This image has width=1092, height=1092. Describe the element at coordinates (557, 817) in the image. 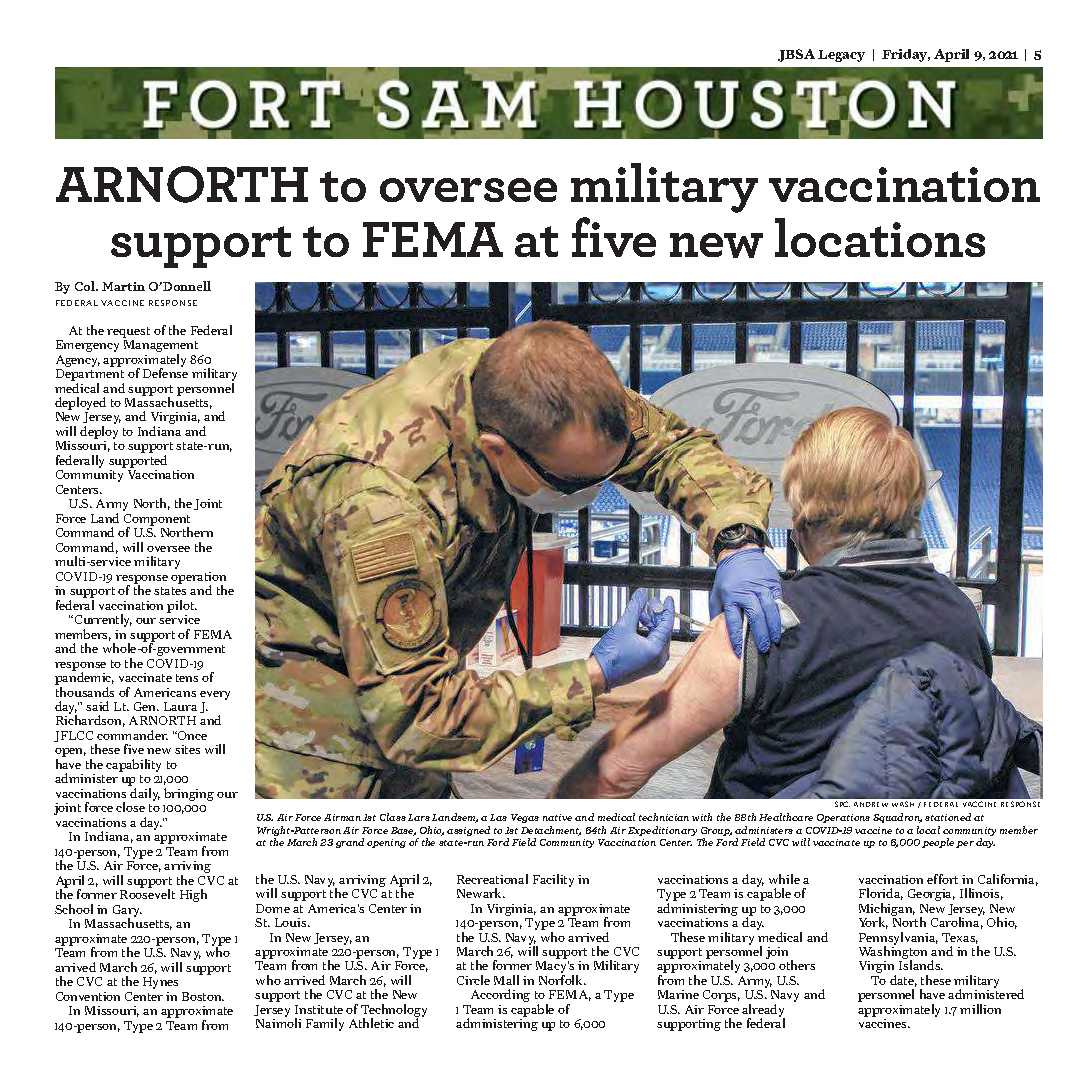

I see `native` at that location.
